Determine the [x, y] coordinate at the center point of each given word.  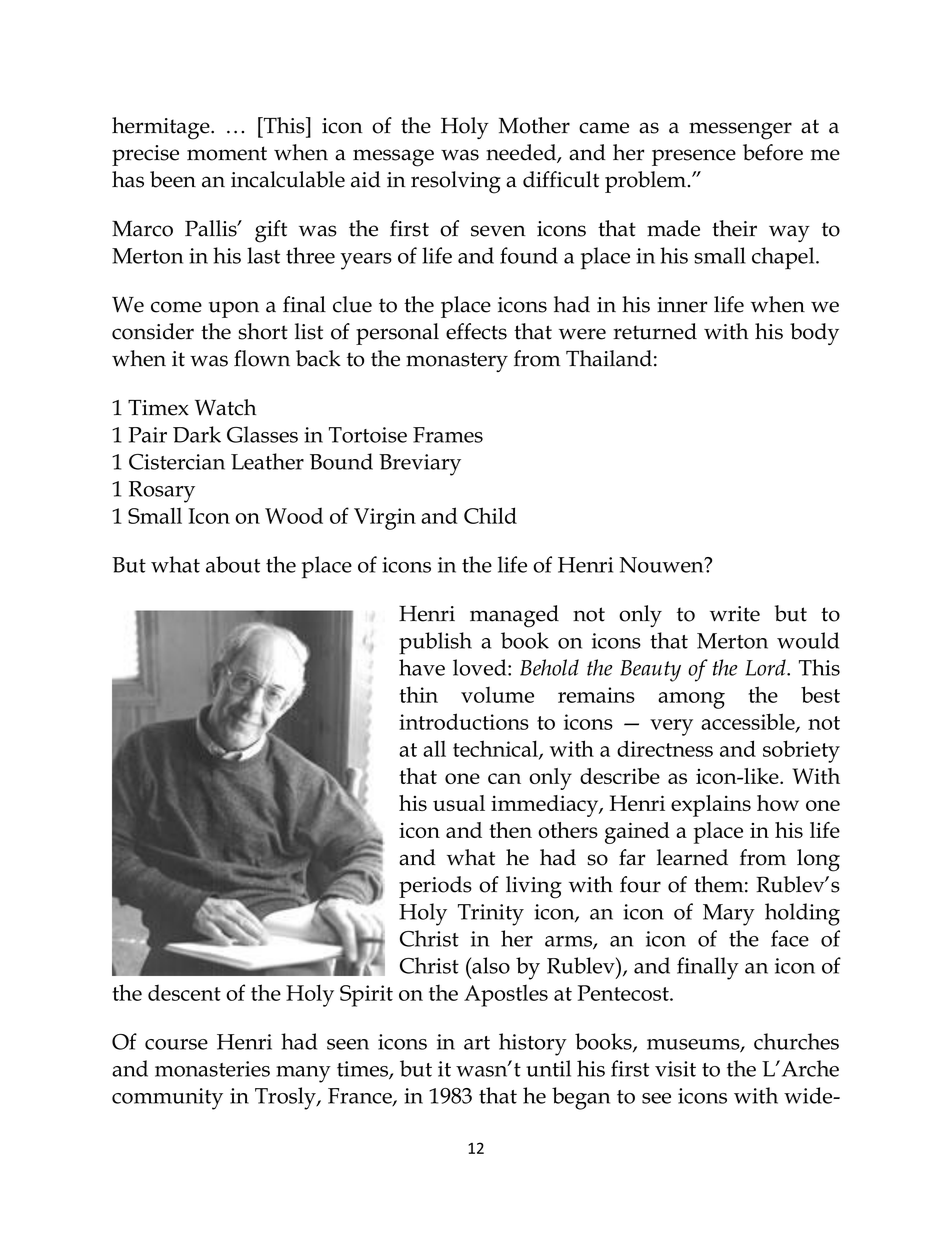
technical [496, 749]
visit [675, 1069]
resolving [456, 182]
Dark [197, 434]
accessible [749, 722]
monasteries [212, 1069]
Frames [448, 435]
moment [227, 153]
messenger [740, 131]
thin [418, 694]
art [477, 1043]
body [814, 334]
